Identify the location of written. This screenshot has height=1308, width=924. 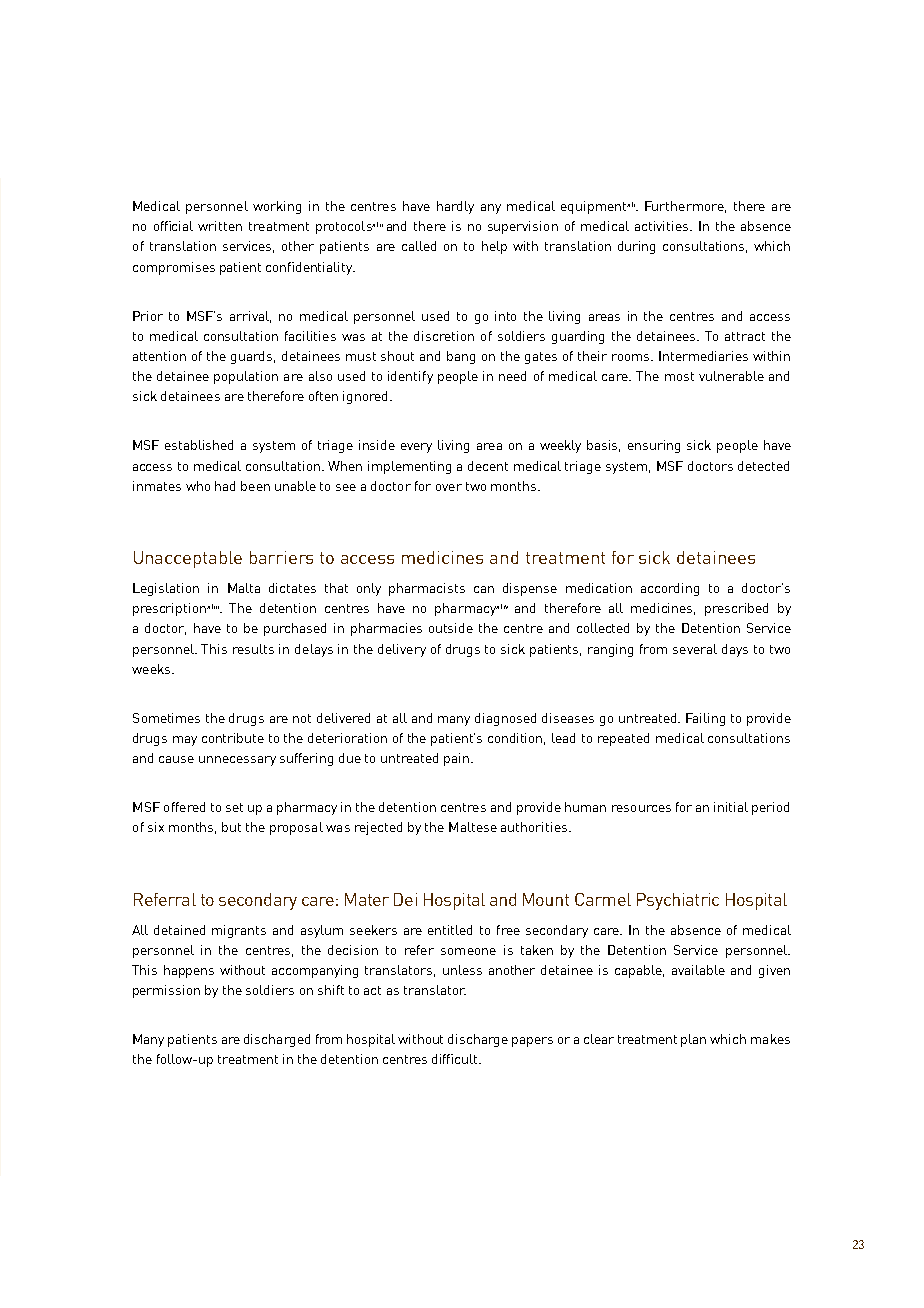
(220, 226).
